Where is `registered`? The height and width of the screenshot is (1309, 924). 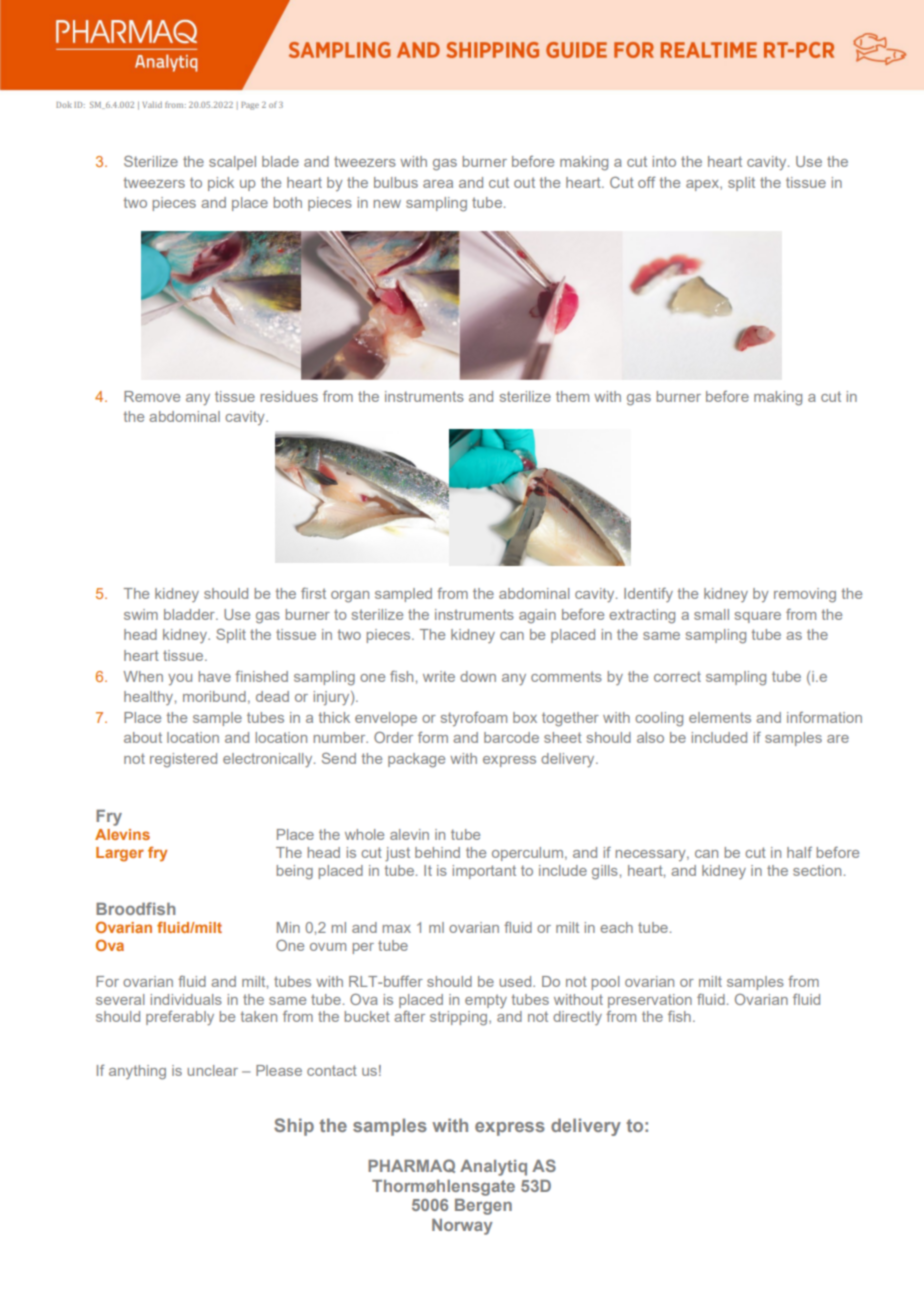 registered is located at coordinates (183, 760).
